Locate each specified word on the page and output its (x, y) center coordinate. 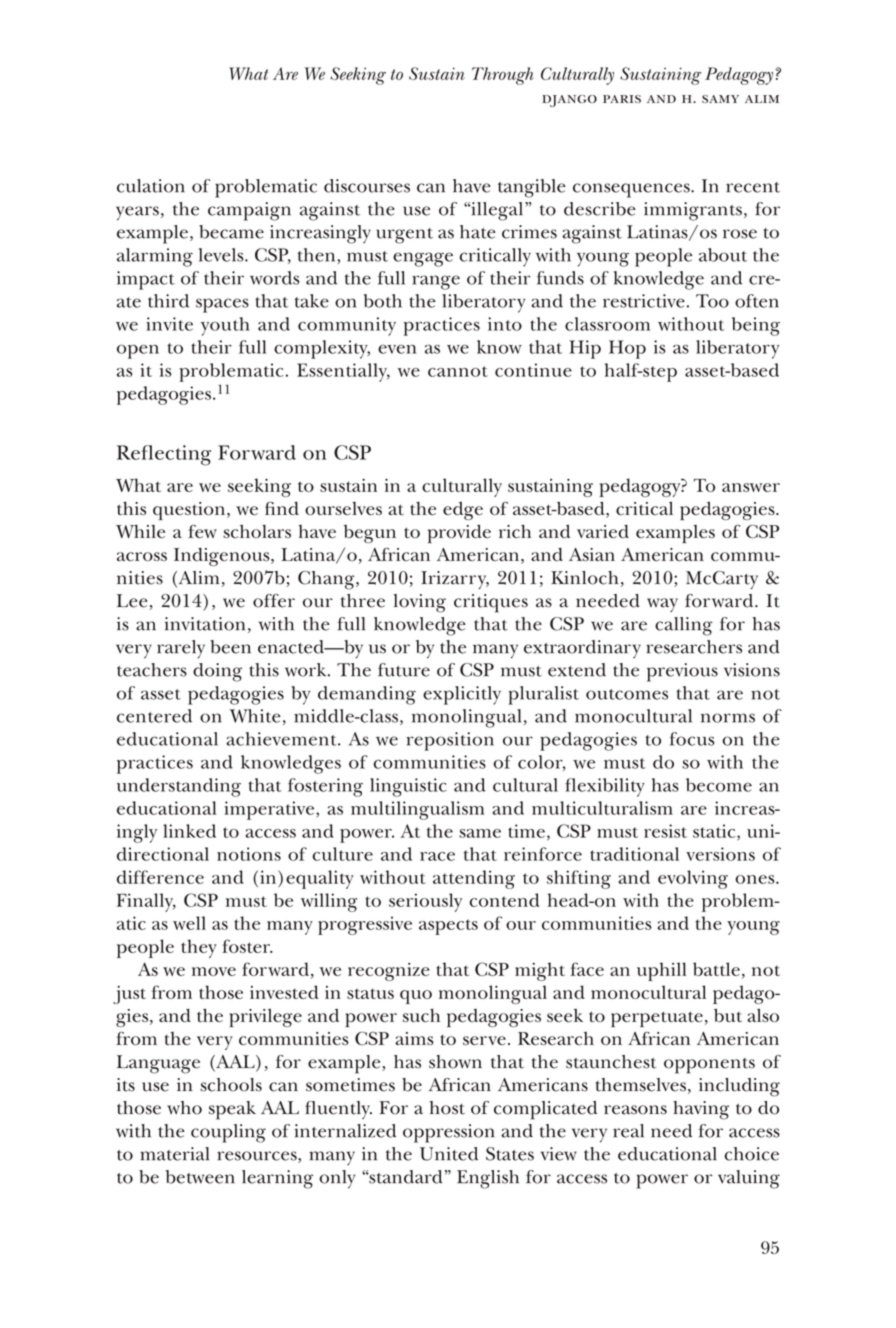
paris (622, 99)
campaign (249, 211)
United (449, 1154)
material (174, 1154)
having (701, 1110)
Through (503, 76)
